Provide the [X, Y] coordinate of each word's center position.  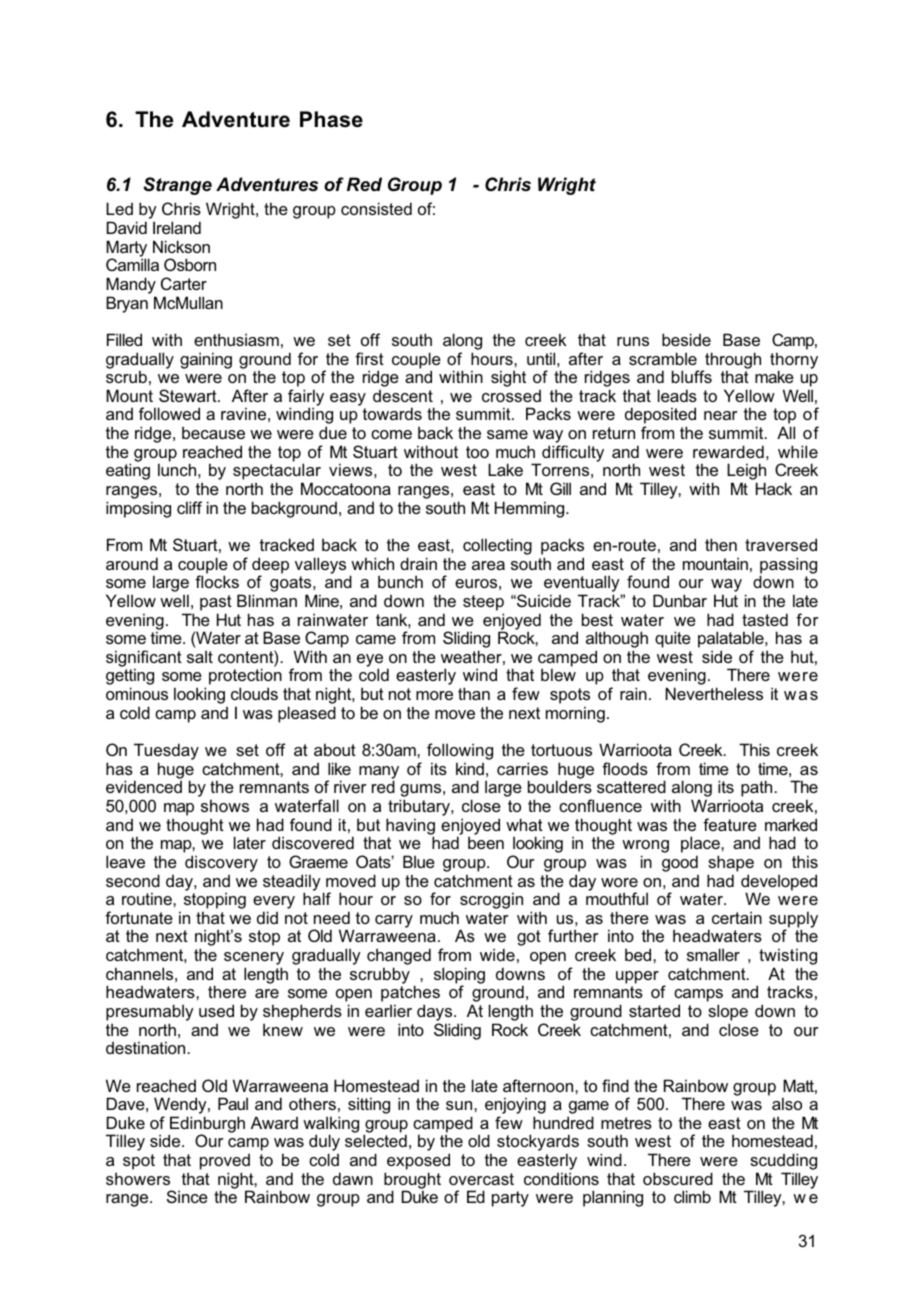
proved [225, 1162]
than [474, 693]
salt [200, 656]
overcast [481, 1179]
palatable [732, 641]
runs [633, 341]
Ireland [177, 227]
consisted [376, 208]
